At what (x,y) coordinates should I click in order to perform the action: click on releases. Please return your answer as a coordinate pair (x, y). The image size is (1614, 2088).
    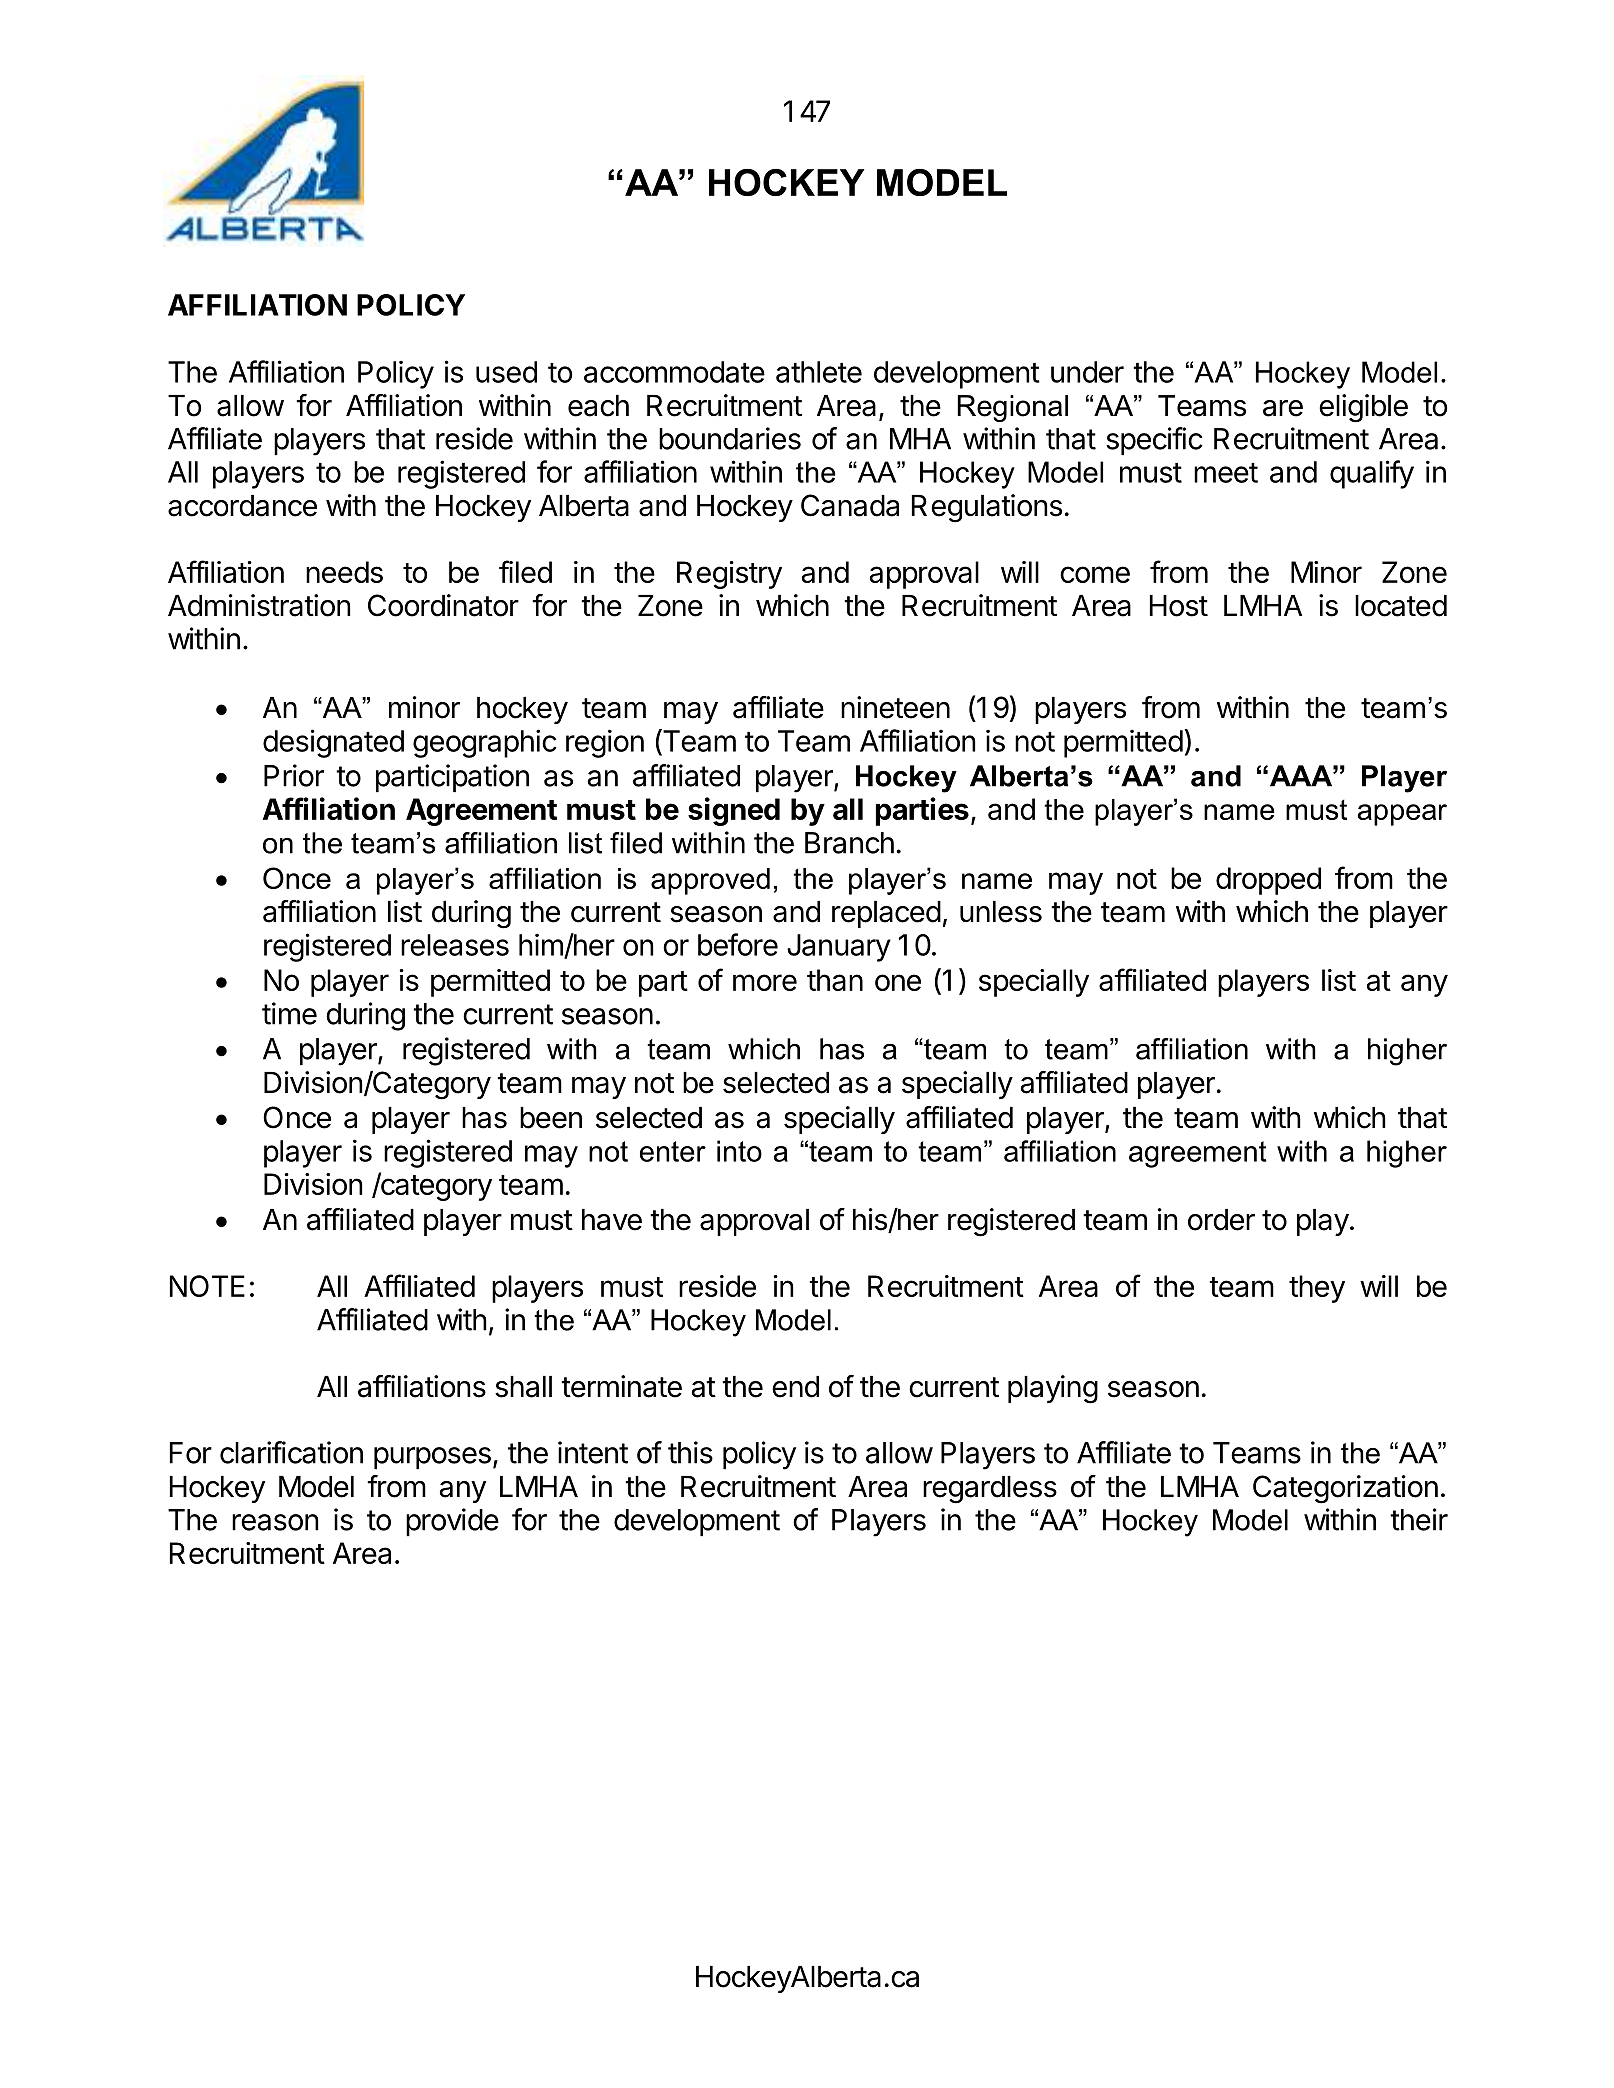
    Looking at the image, I should click on (455, 945).
